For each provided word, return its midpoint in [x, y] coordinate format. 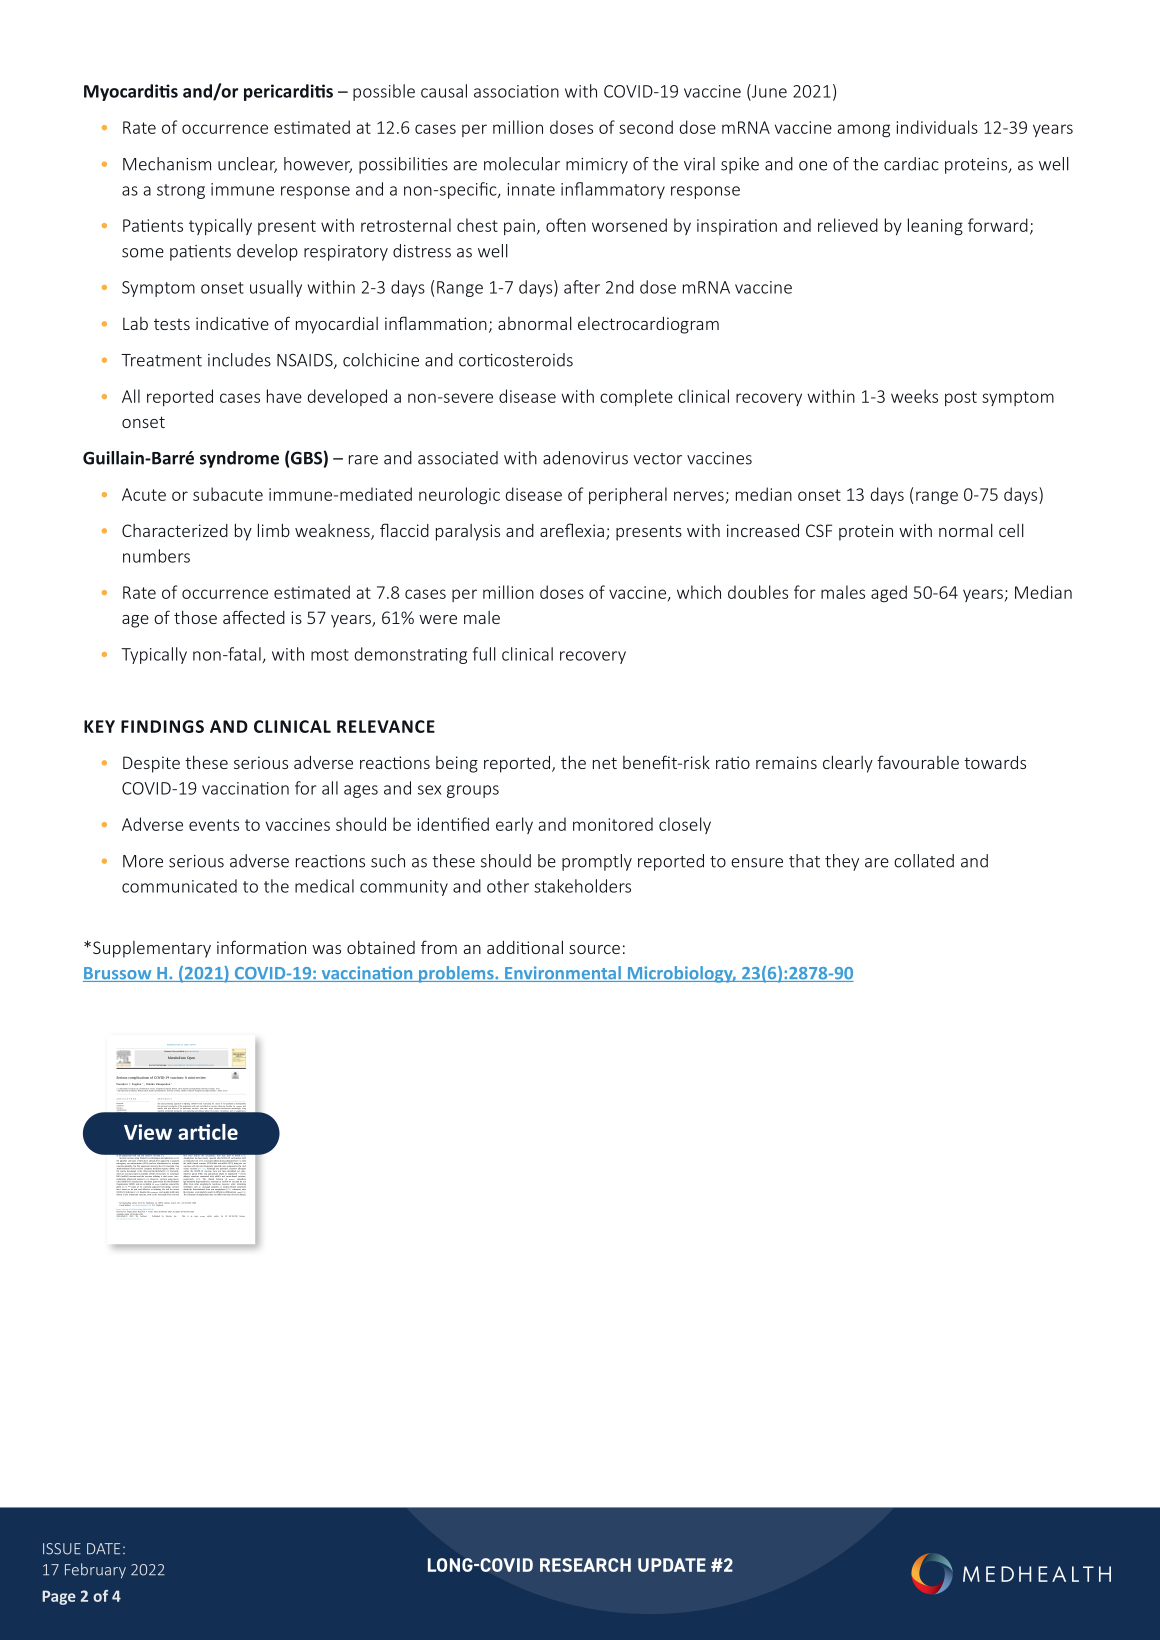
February [95, 1571]
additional [525, 947]
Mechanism [167, 164]
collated [924, 861]
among [863, 130]
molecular [522, 164]
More [143, 861]
